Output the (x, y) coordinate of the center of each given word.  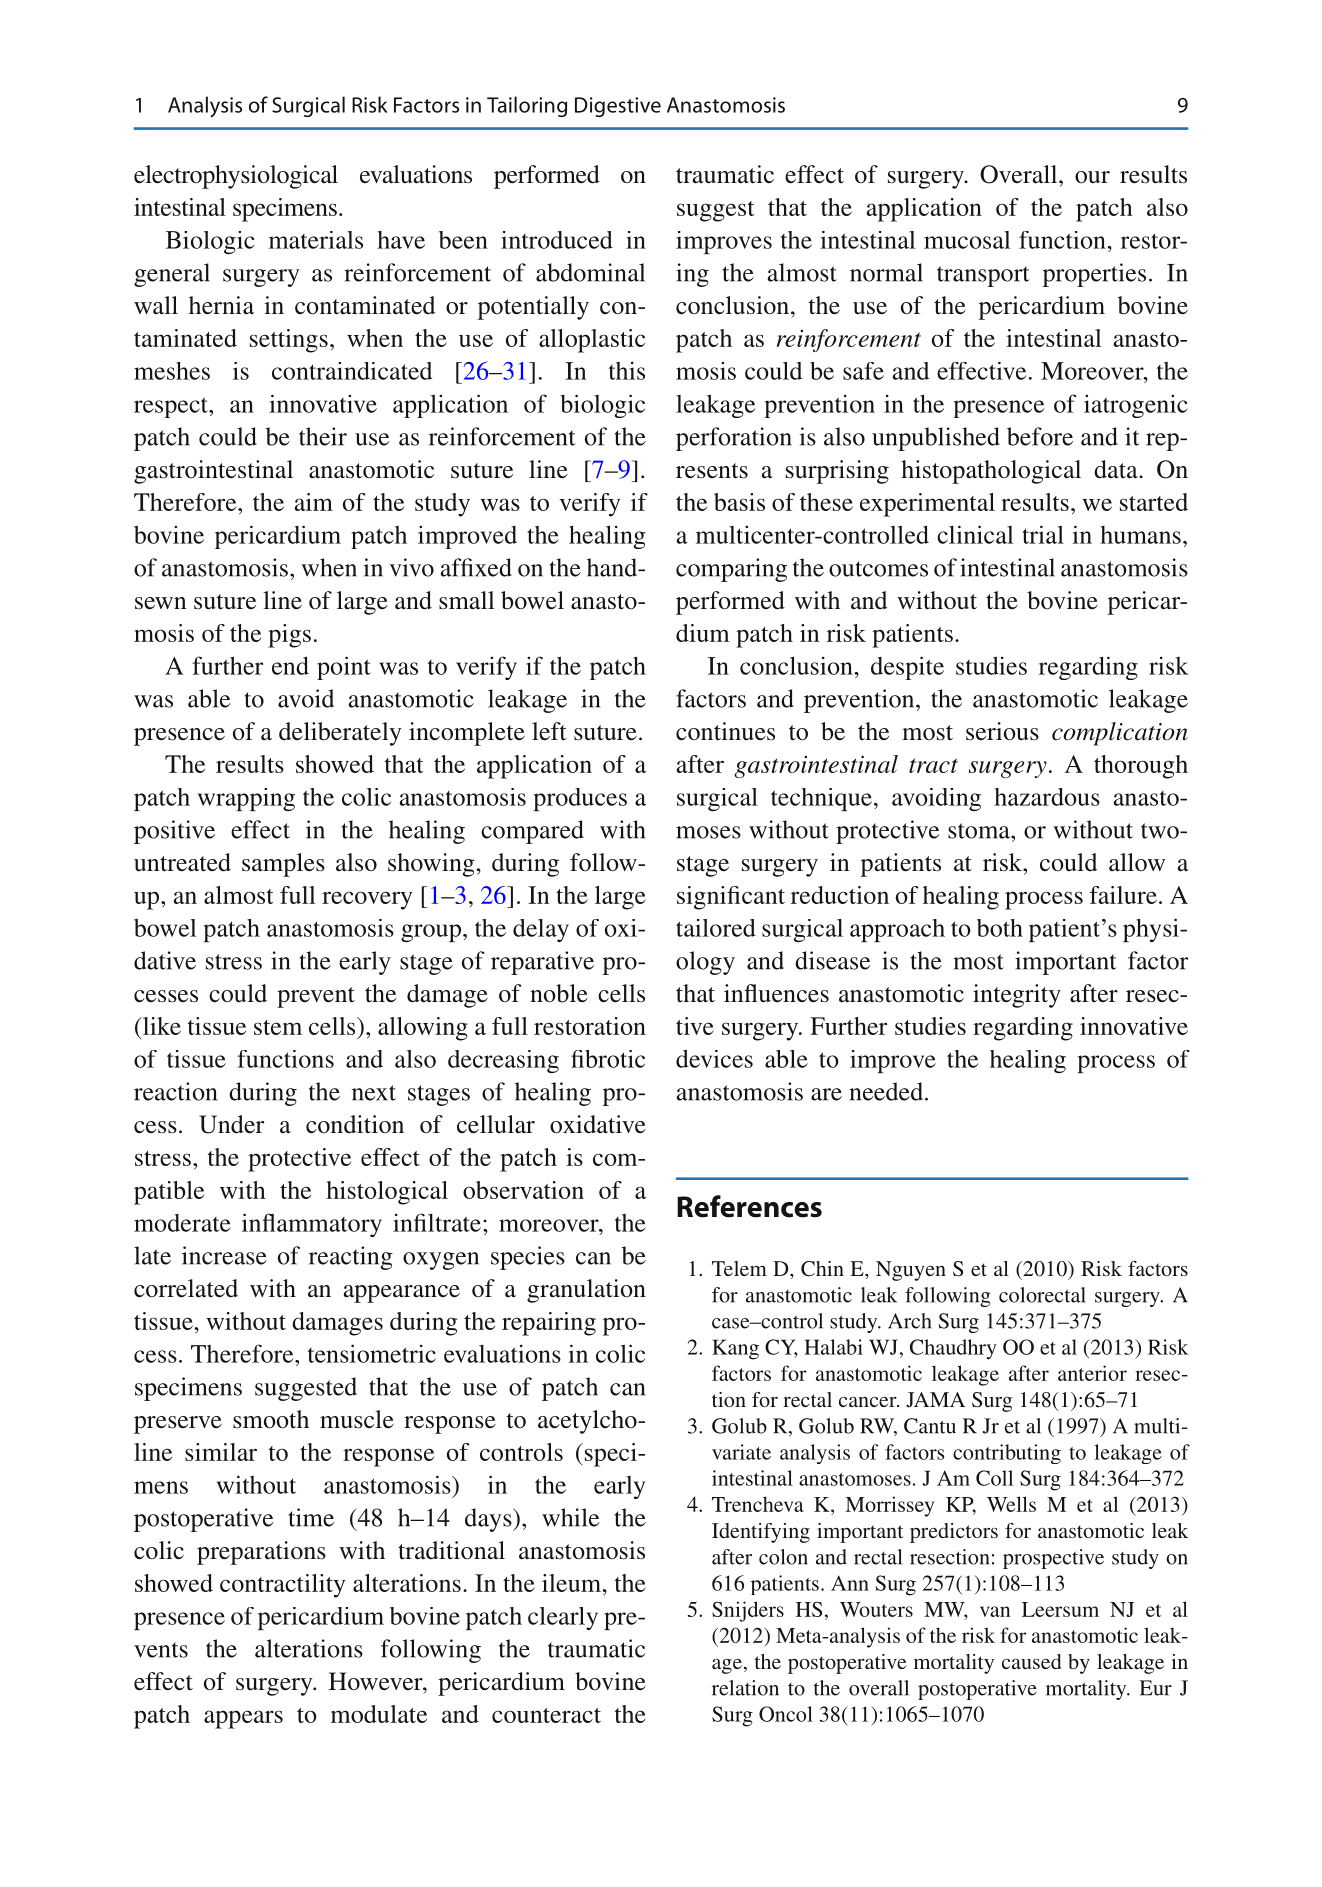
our (1092, 177)
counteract (546, 1715)
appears (243, 1719)
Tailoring (527, 106)
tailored (716, 928)
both (1000, 928)
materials (316, 240)
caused (1031, 1661)
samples (283, 865)
